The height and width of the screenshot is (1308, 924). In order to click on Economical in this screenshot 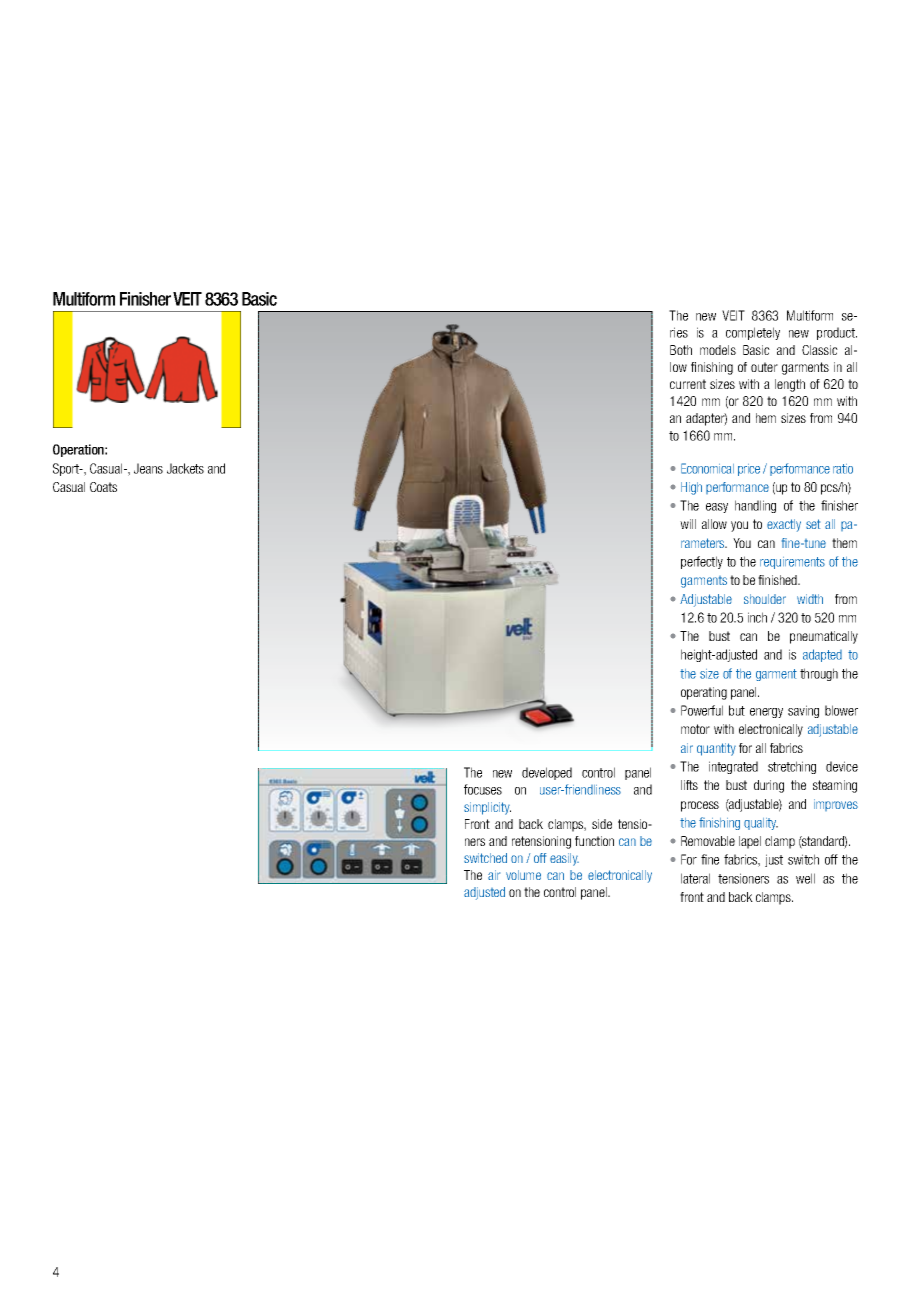, I will do `click(707, 468)`.
